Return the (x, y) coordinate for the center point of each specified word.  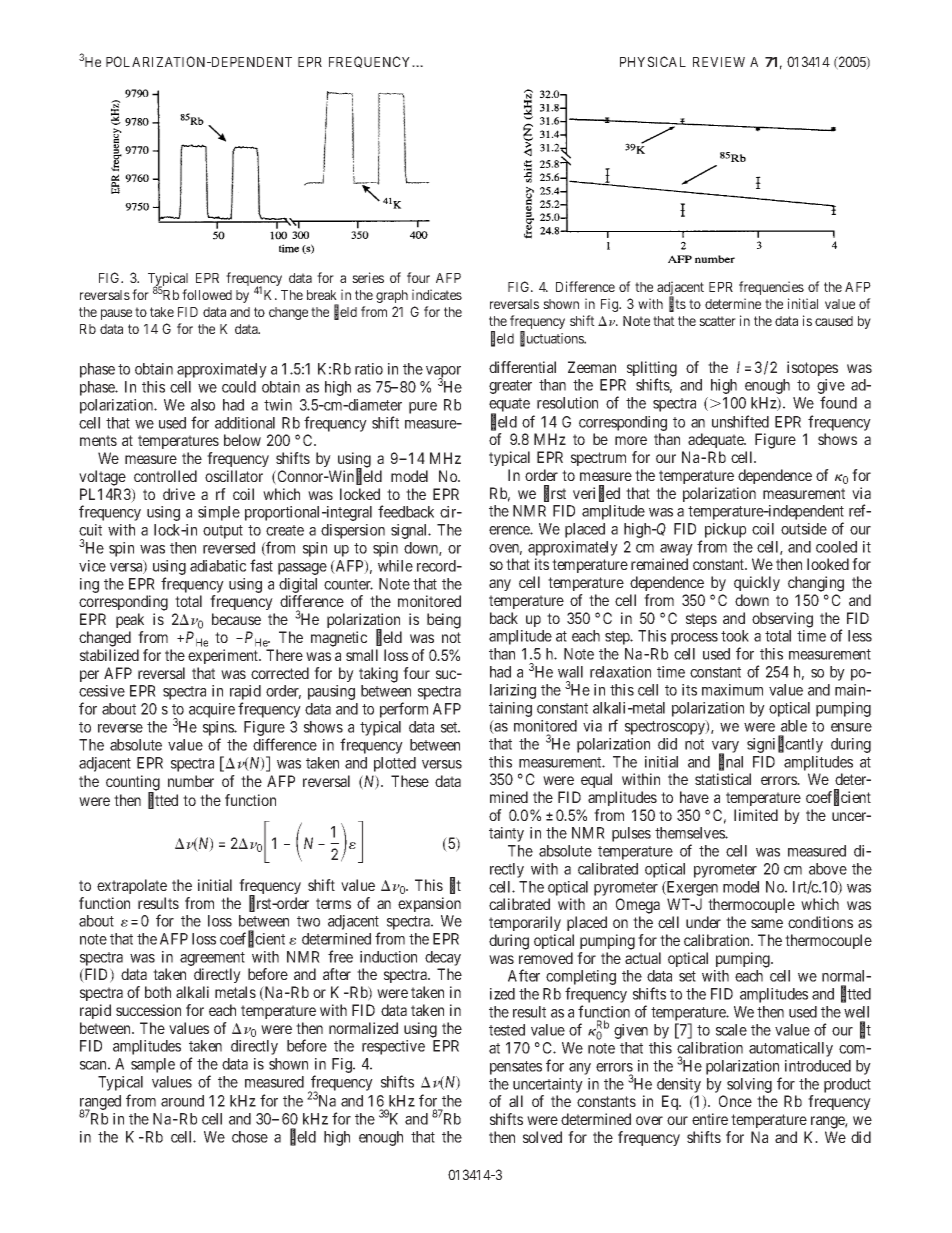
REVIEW (719, 62)
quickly (757, 583)
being (444, 621)
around (182, 1101)
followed (207, 294)
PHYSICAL (653, 61)
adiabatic (218, 566)
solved (542, 1137)
